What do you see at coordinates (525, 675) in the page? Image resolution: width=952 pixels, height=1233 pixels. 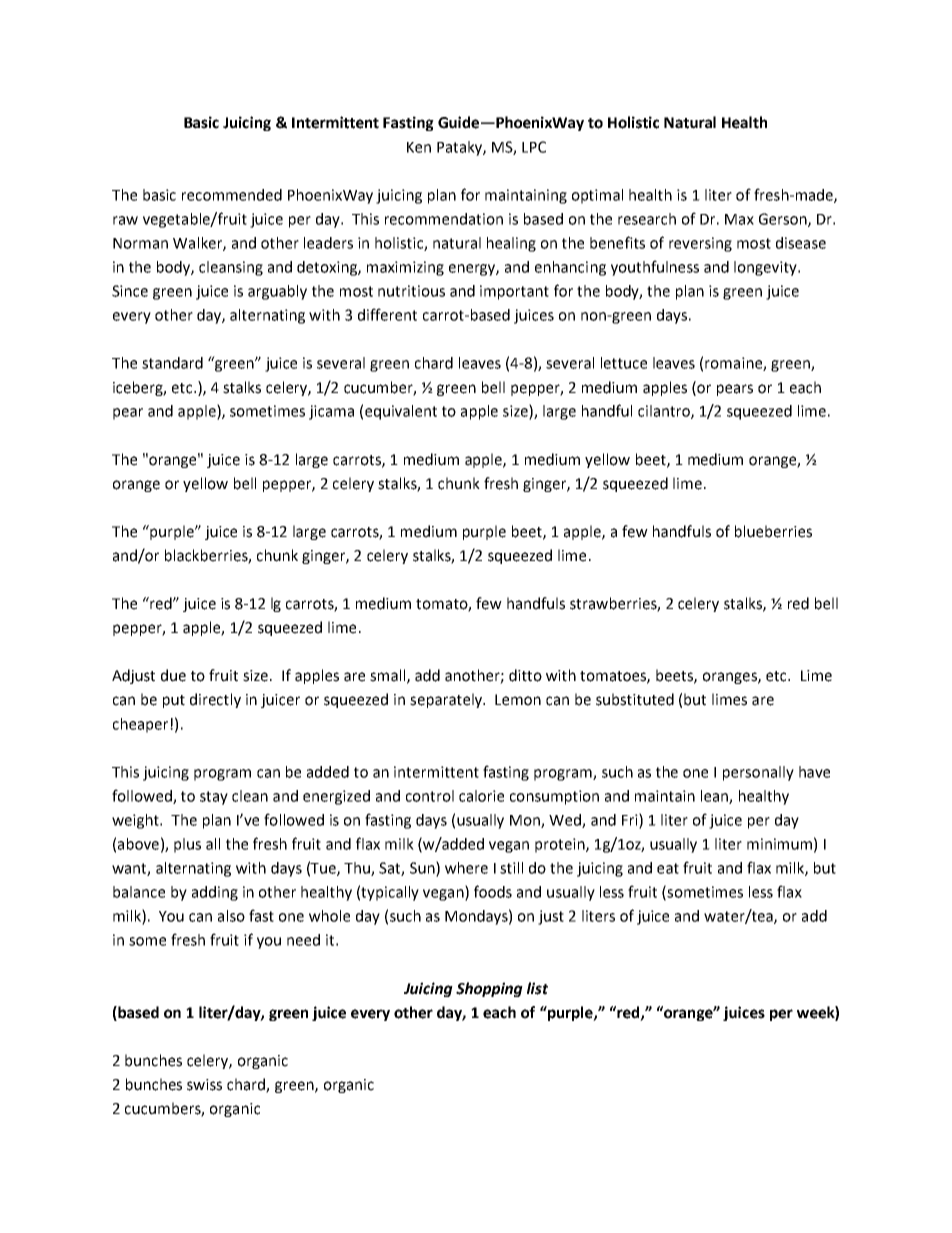 I see `ditto` at bounding box center [525, 675].
